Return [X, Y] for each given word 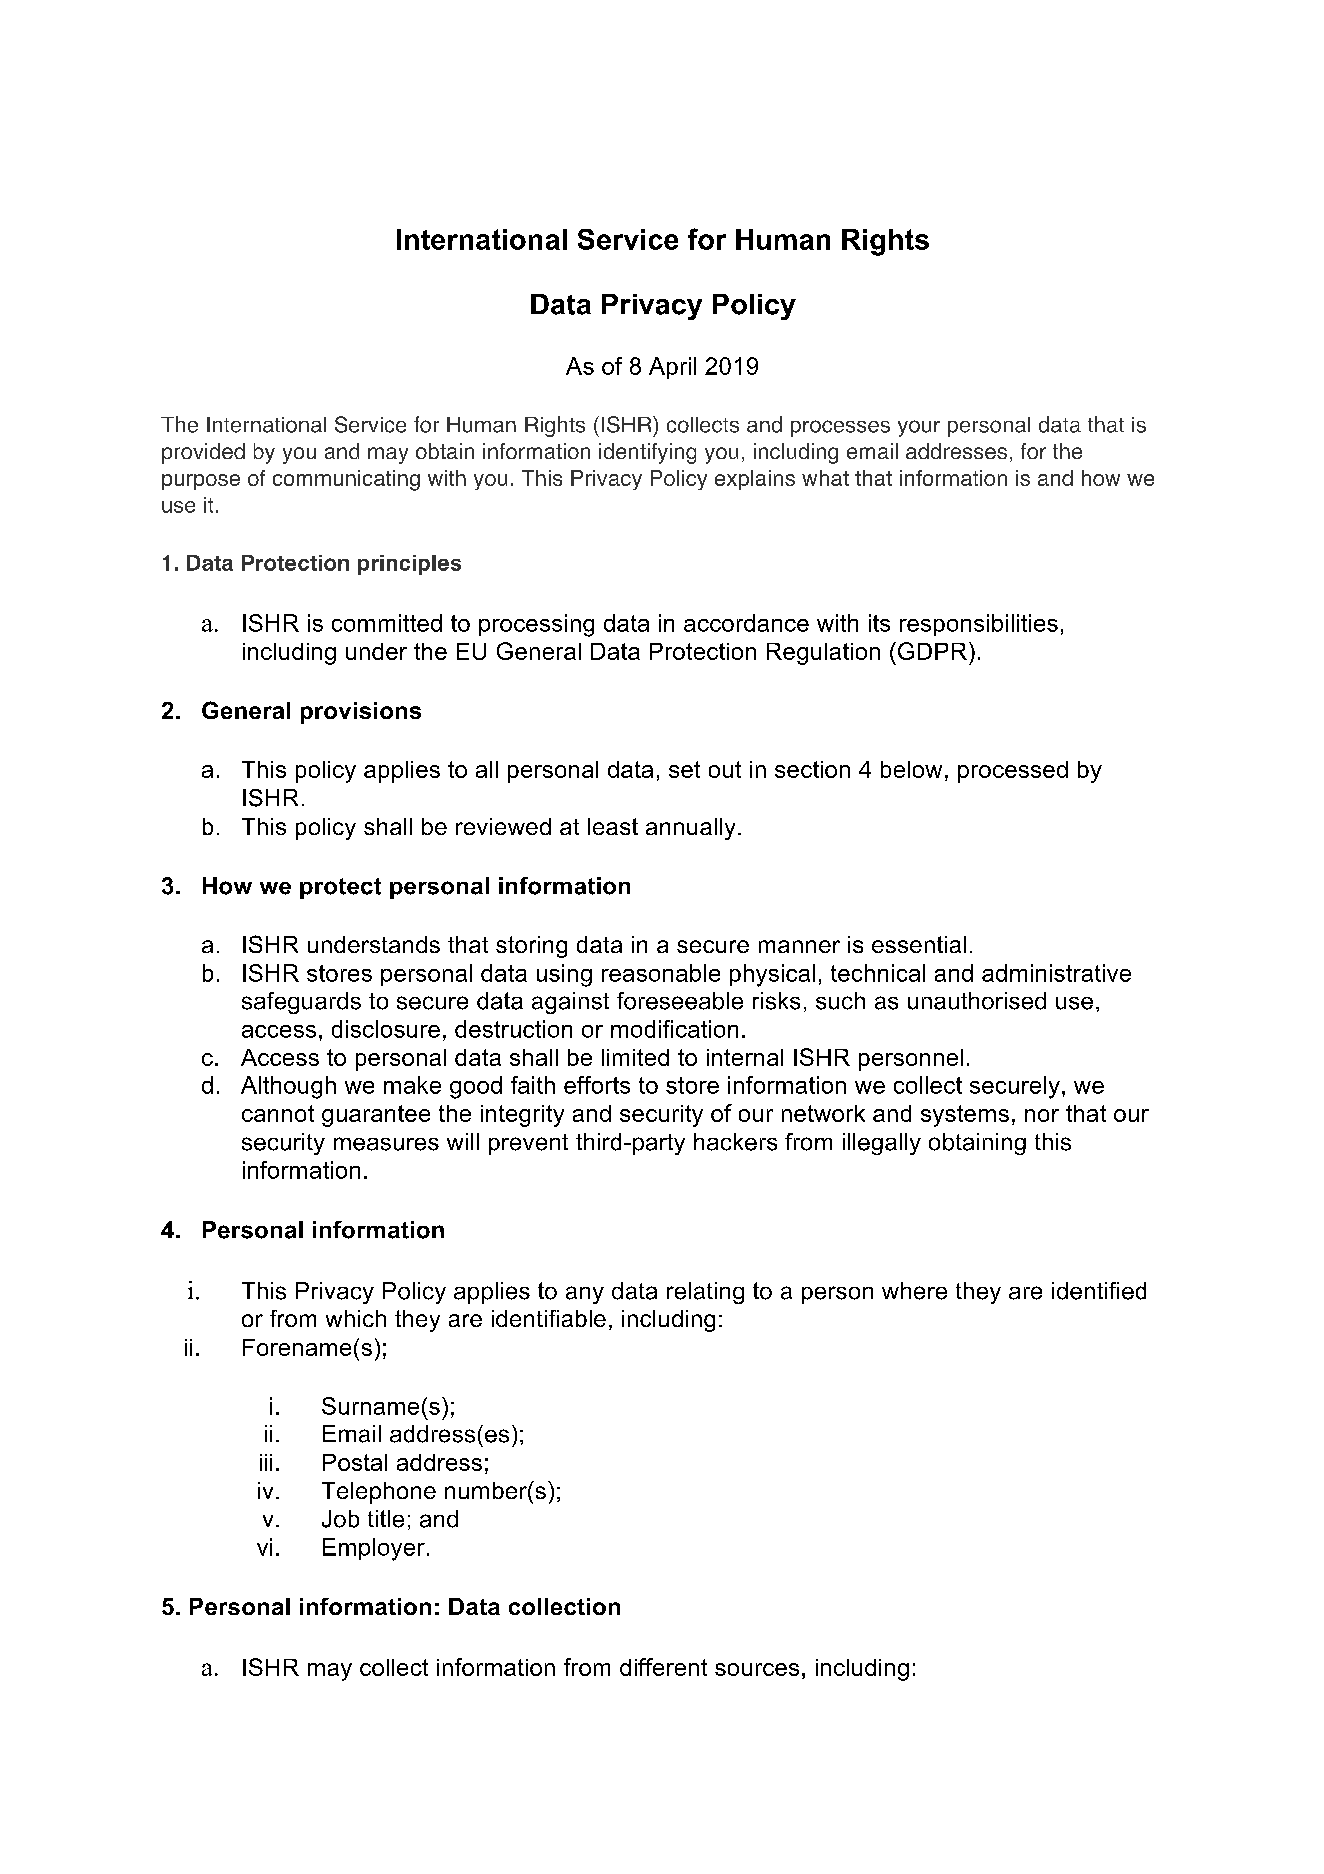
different [663, 1667]
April [672, 368]
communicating [346, 480]
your [919, 428]
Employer [374, 1549]
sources [757, 1669]
